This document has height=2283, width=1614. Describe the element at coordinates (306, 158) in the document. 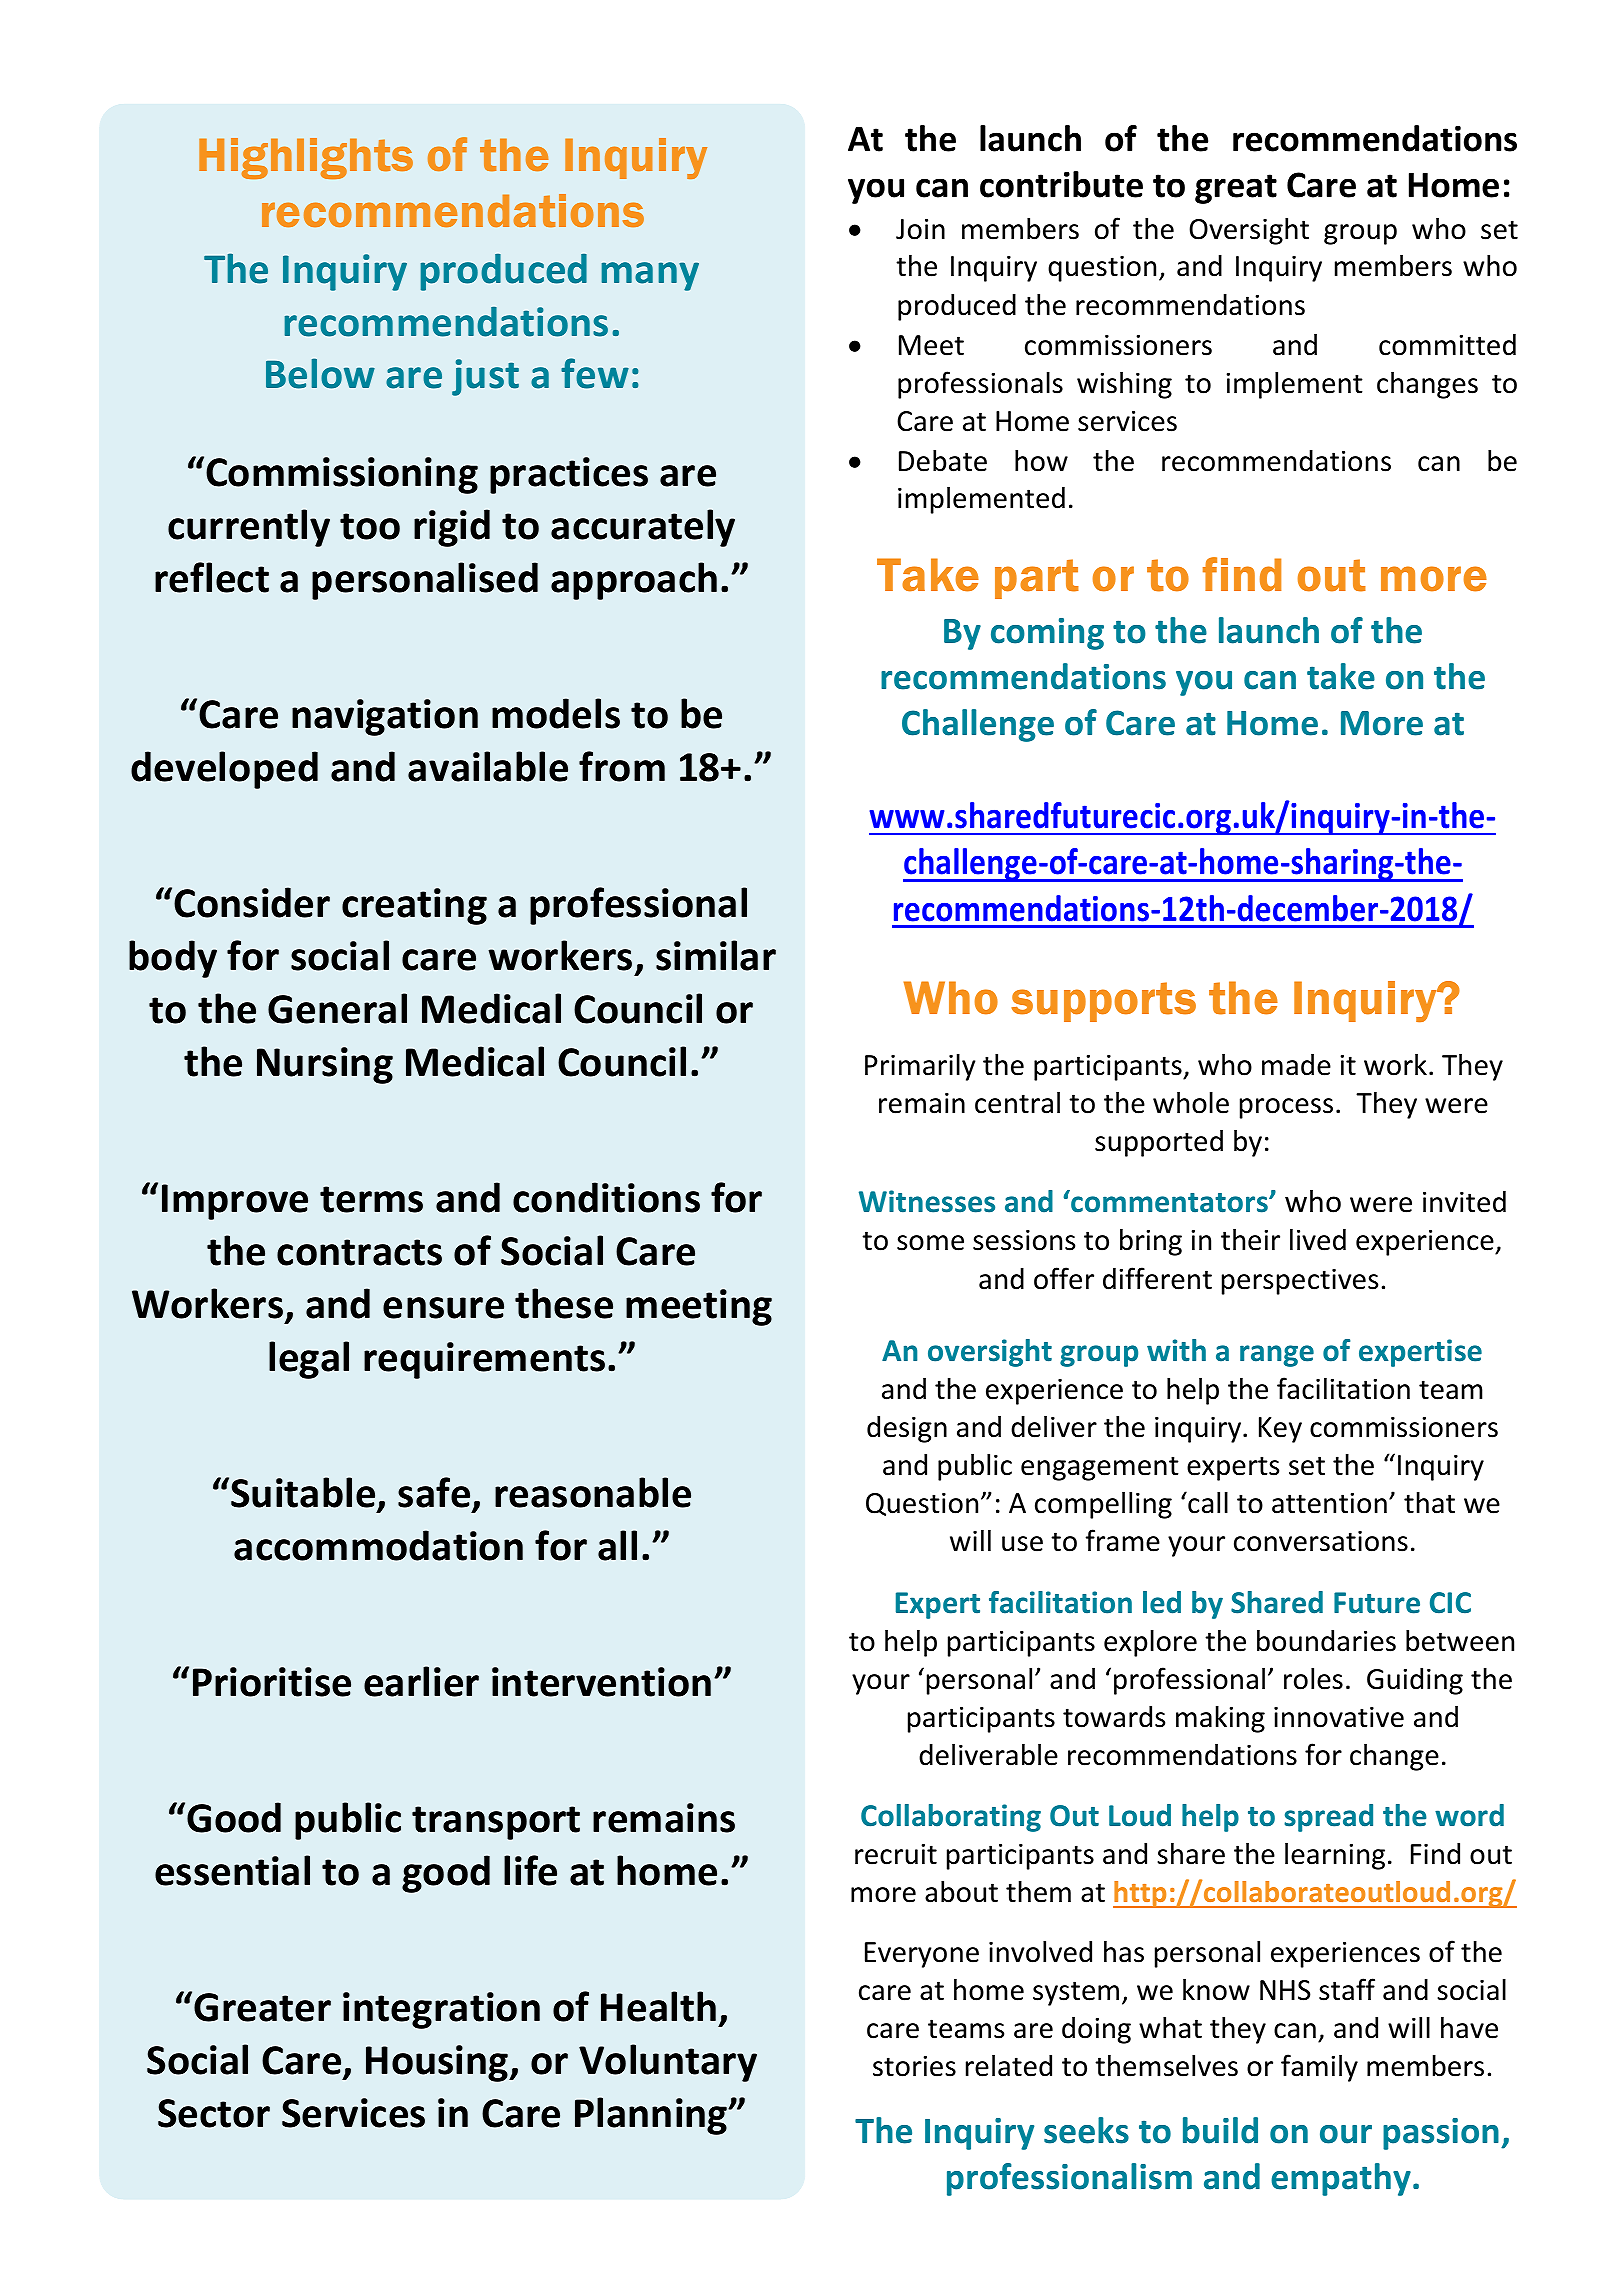

I see `Highlights` at that location.
